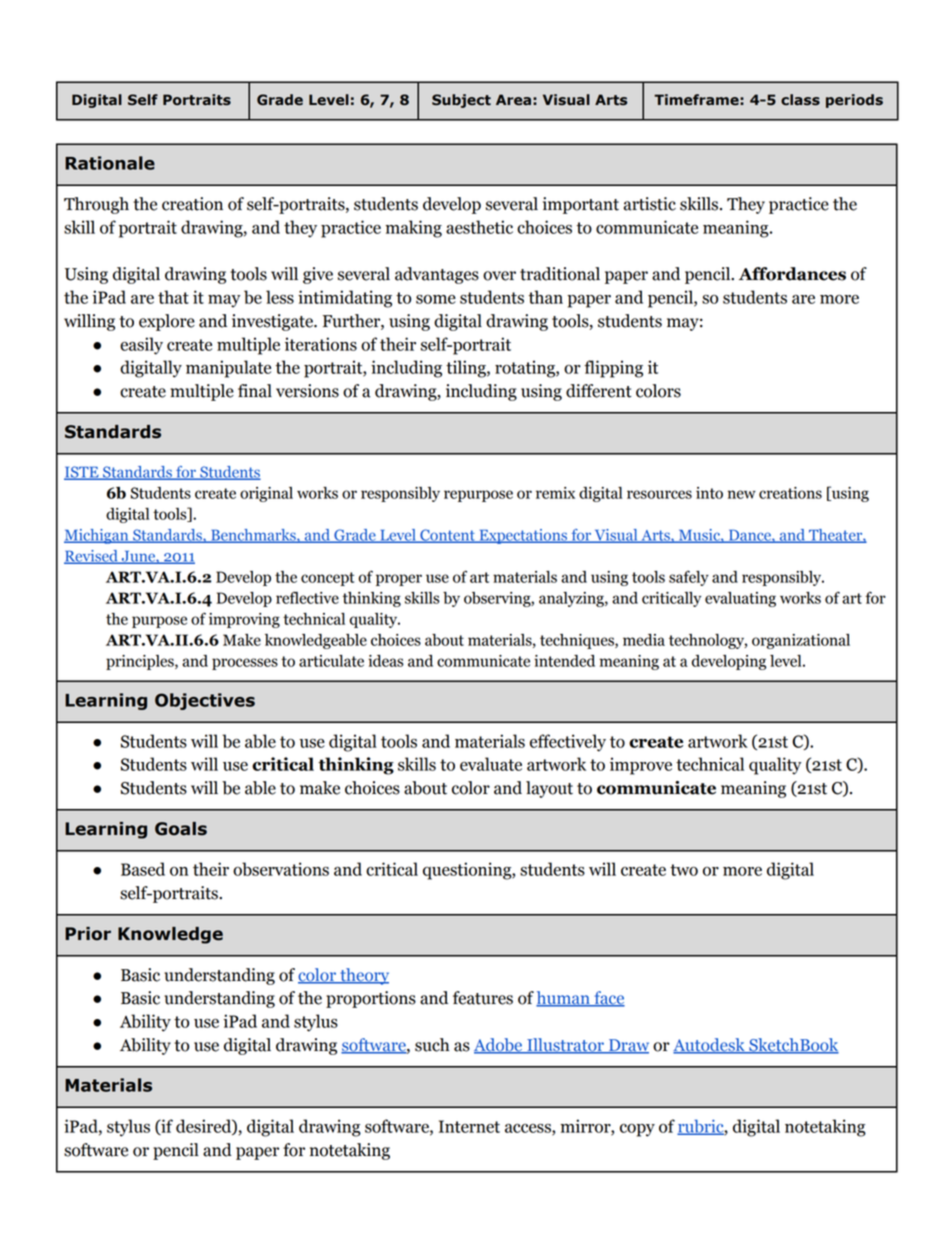 This page has height=1233, width=952. What do you see at coordinates (740, 599) in the page?
I see `evaluating` at bounding box center [740, 599].
